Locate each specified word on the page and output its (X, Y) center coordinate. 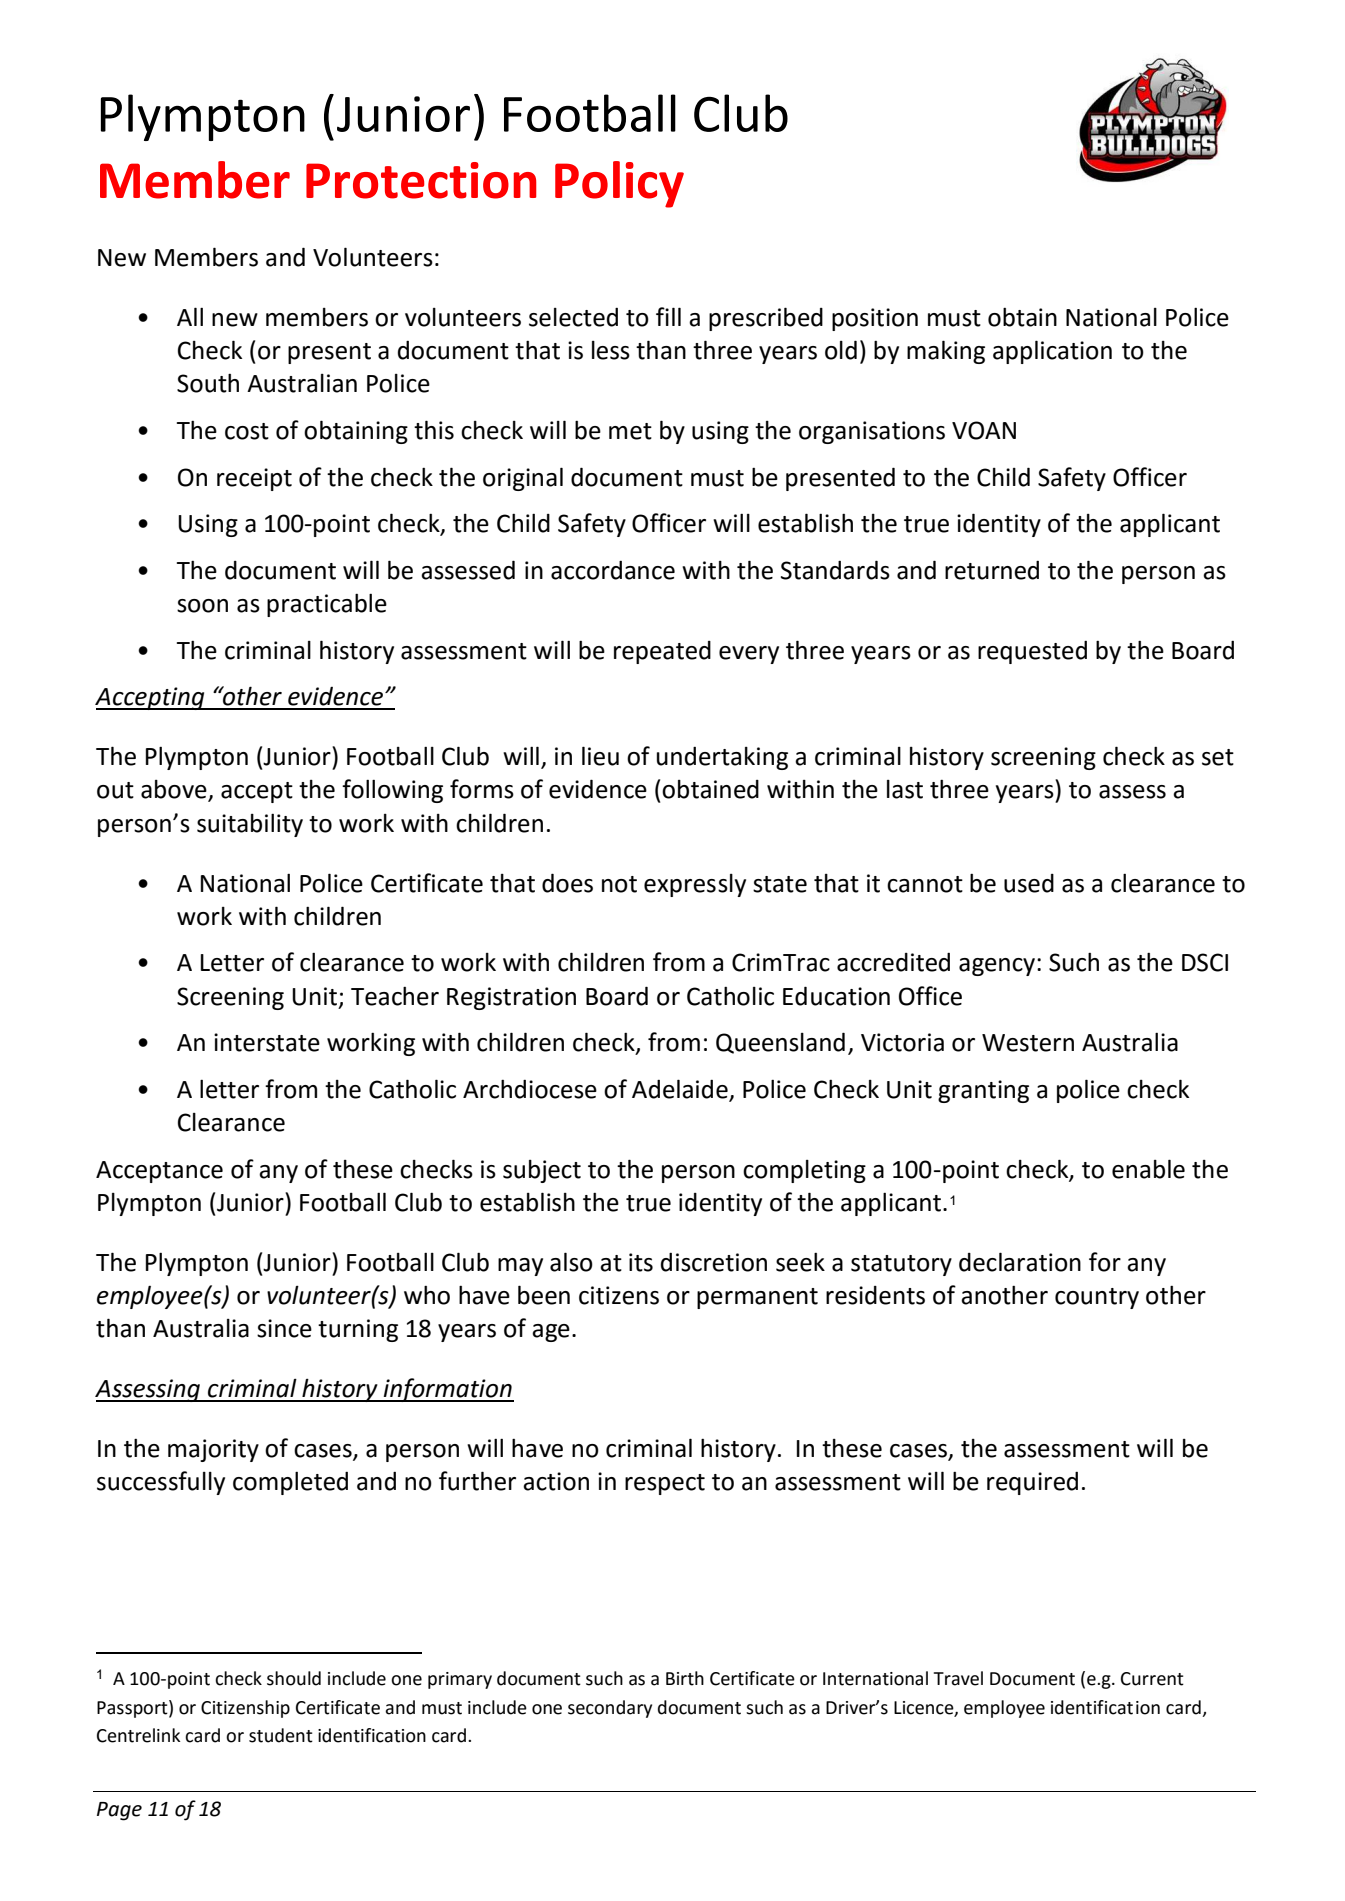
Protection (421, 180)
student (281, 1735)
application (1052, 352)
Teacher (395, 996)
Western (1028, 1043)
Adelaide (680, 1089)
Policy (619, 184)
